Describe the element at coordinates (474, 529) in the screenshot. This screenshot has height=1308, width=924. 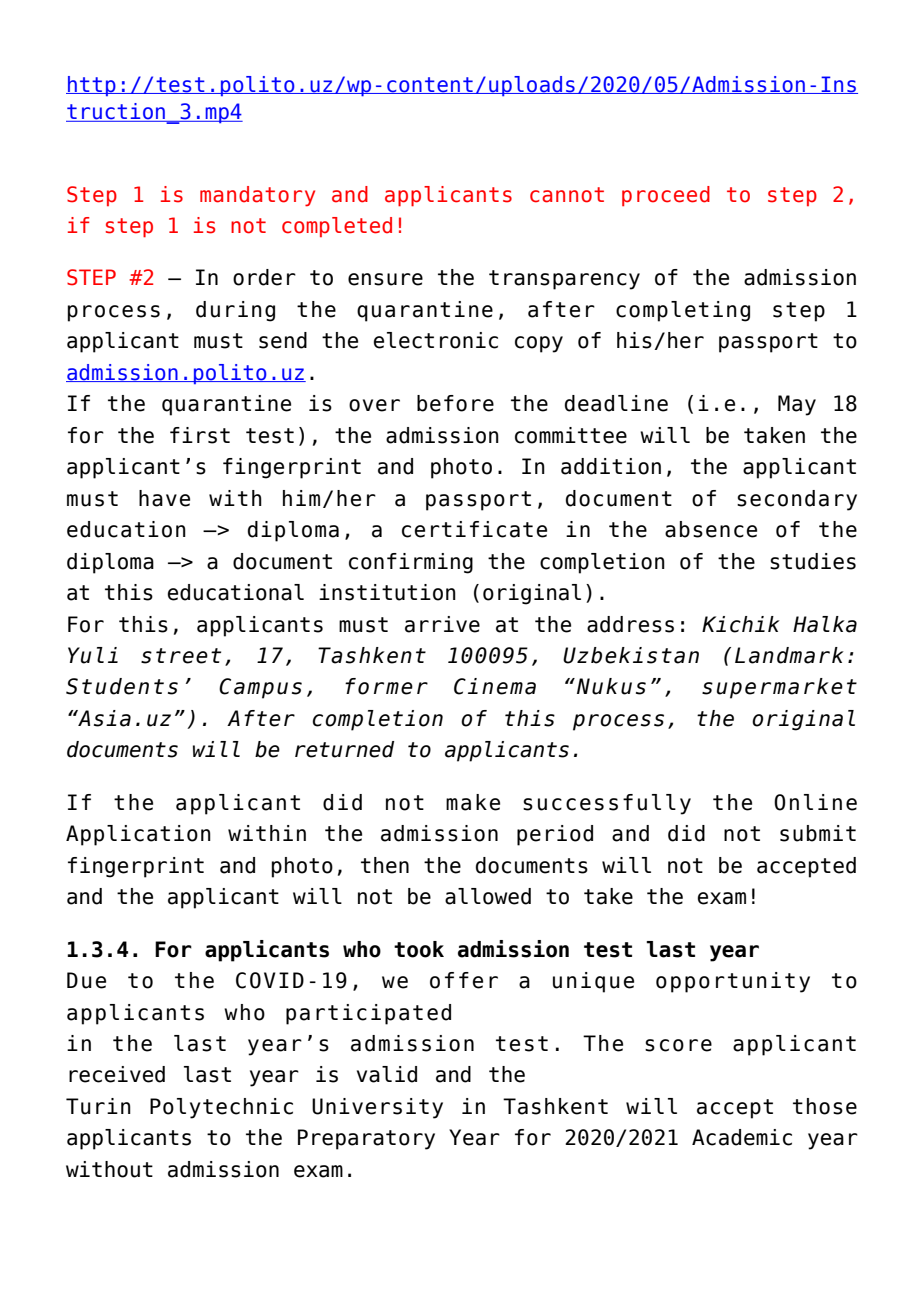
I see `certificate` at that location.
